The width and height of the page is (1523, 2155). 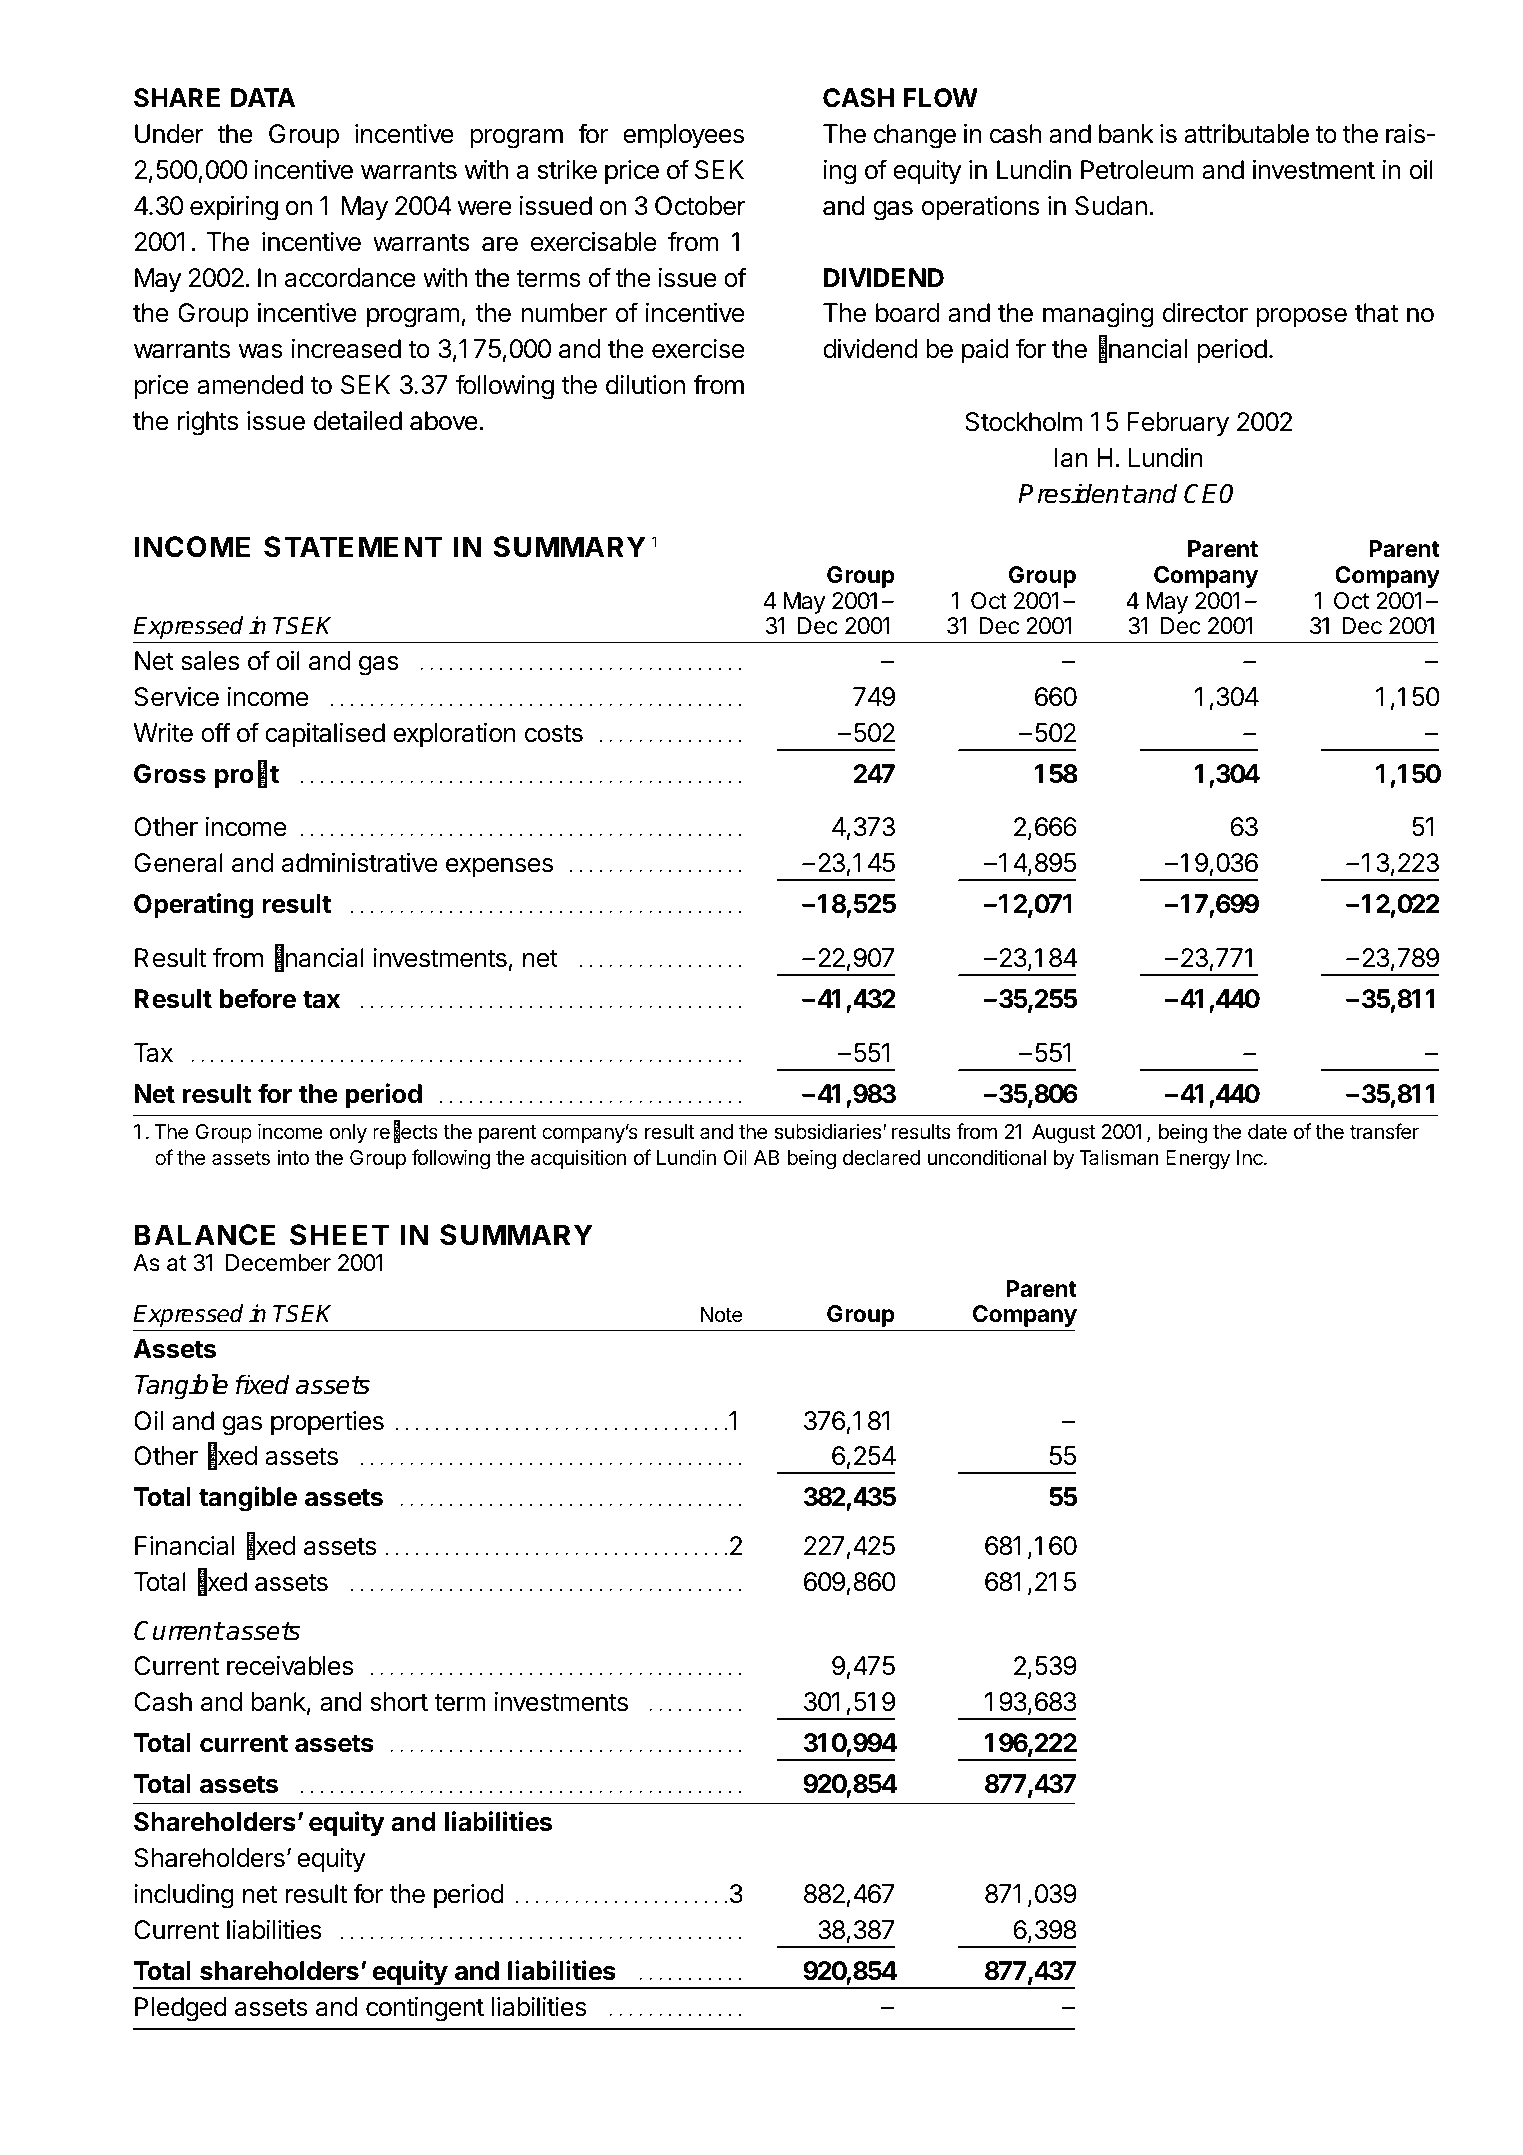 What do you see at coordinates (353, 547) in the page?
I see `STATEMENT` at bounding box center [353, 547].
